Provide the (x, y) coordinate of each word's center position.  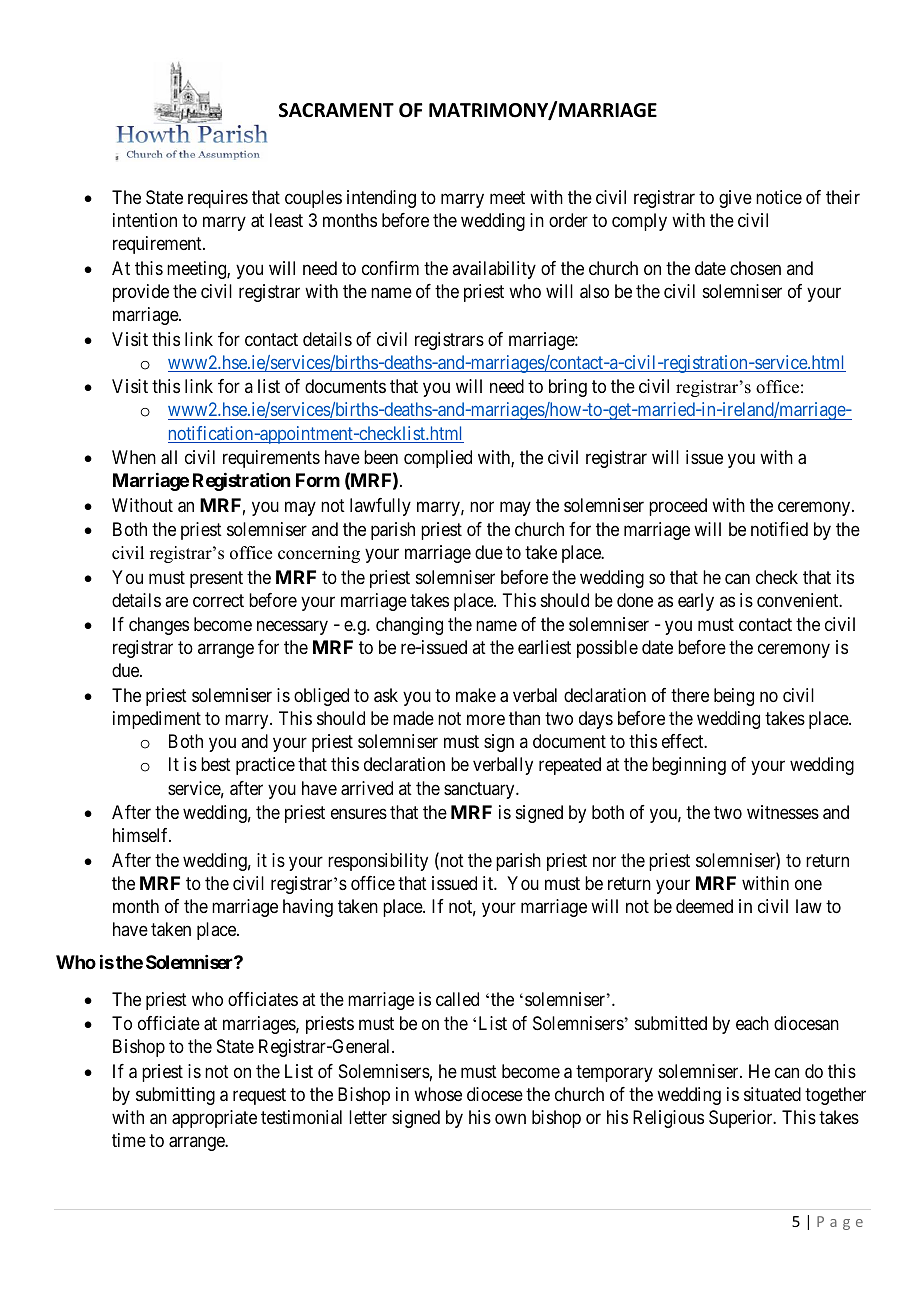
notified (779, 529)
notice (779, 197)
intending (381, 199)
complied (438, 459)
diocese (495, 1094)
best (216, 764)
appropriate (214, 1119)
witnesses (783, 812)
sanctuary (480, 790)
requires (218, 199)
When (134, 457)
